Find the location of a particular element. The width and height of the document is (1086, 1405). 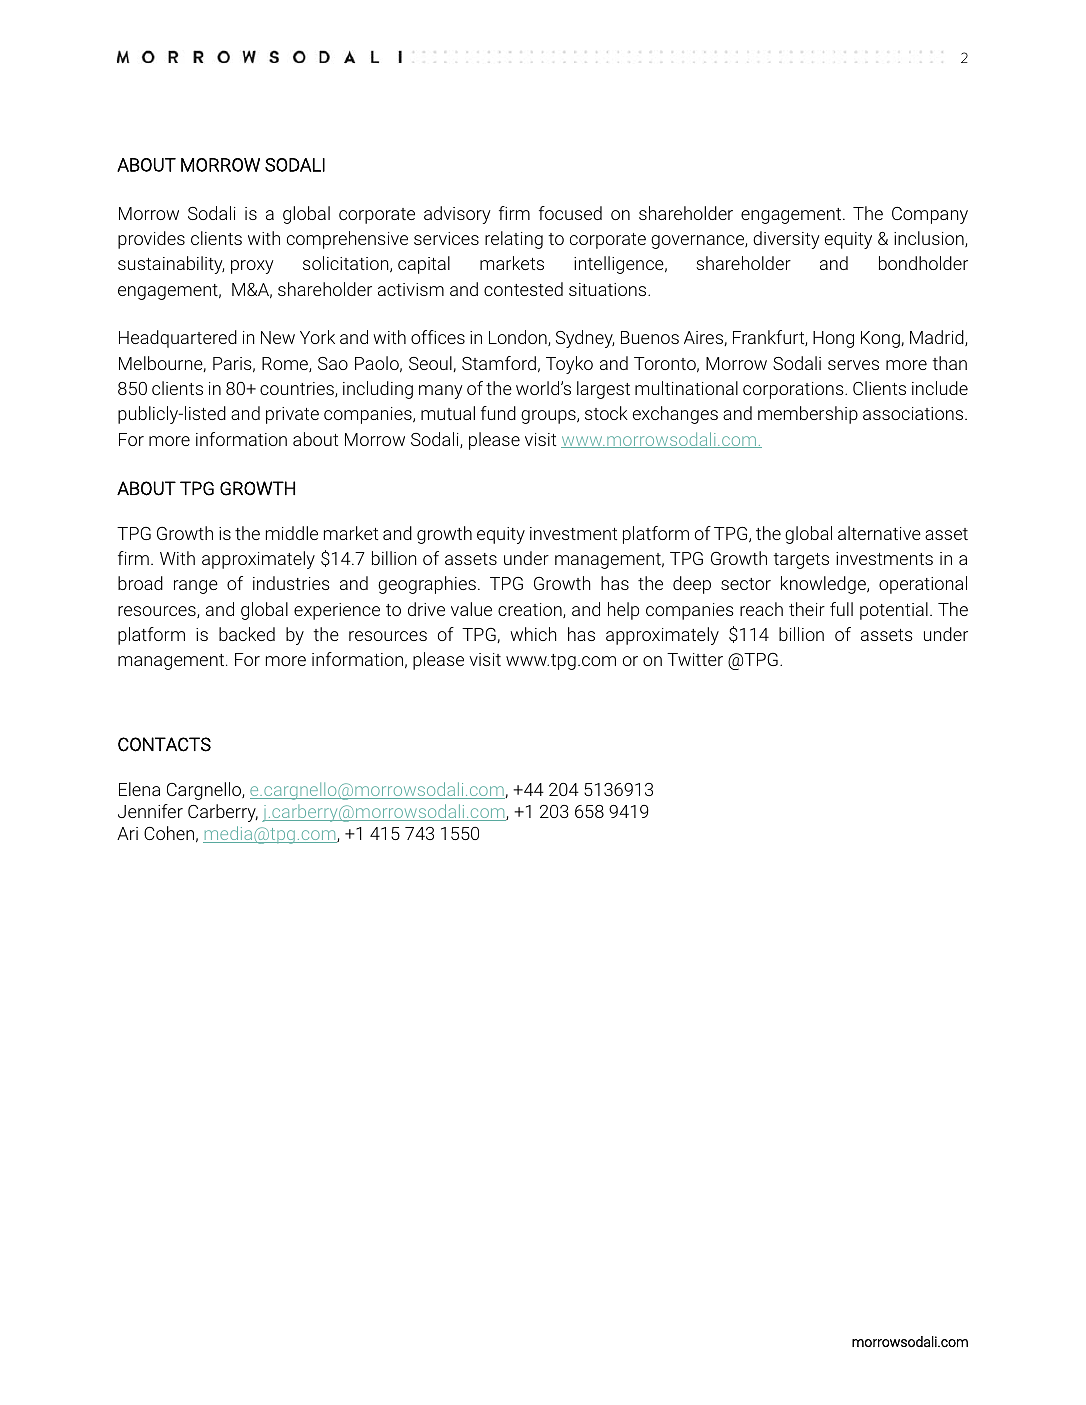

Jennifer is located at coordinates (150, 811).
